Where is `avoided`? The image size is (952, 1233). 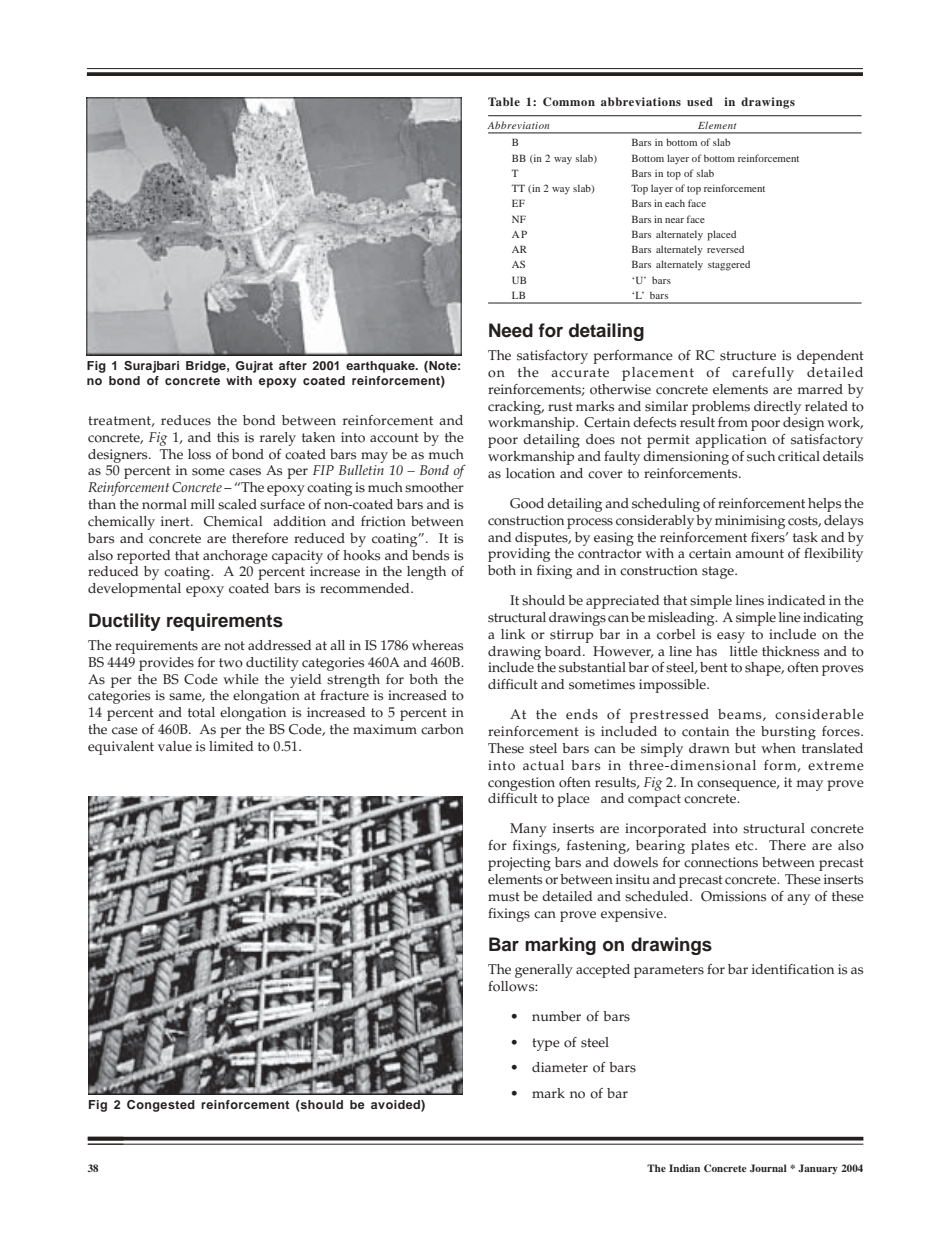 avoided is located at coordinates (396, 1105).
